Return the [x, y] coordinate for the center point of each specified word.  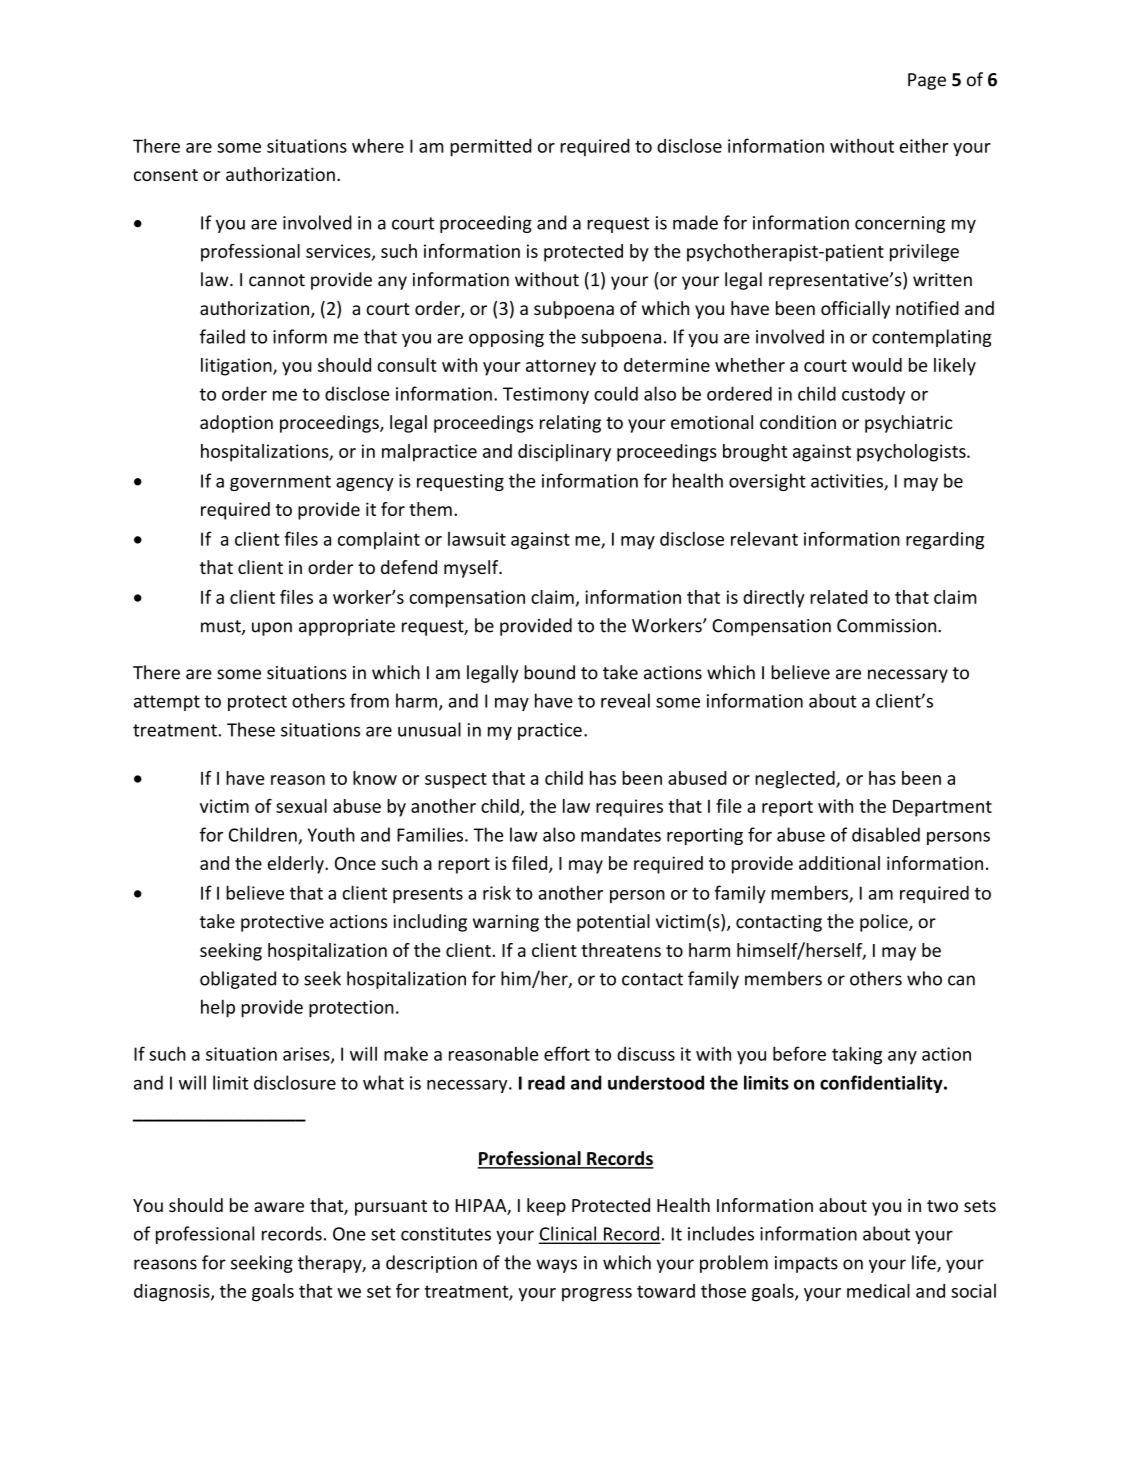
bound [549, 672]
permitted [491, 147]
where [378, 145]
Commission [888, 626]
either [924, 146]
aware [279, 1207]
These [251, 729]
